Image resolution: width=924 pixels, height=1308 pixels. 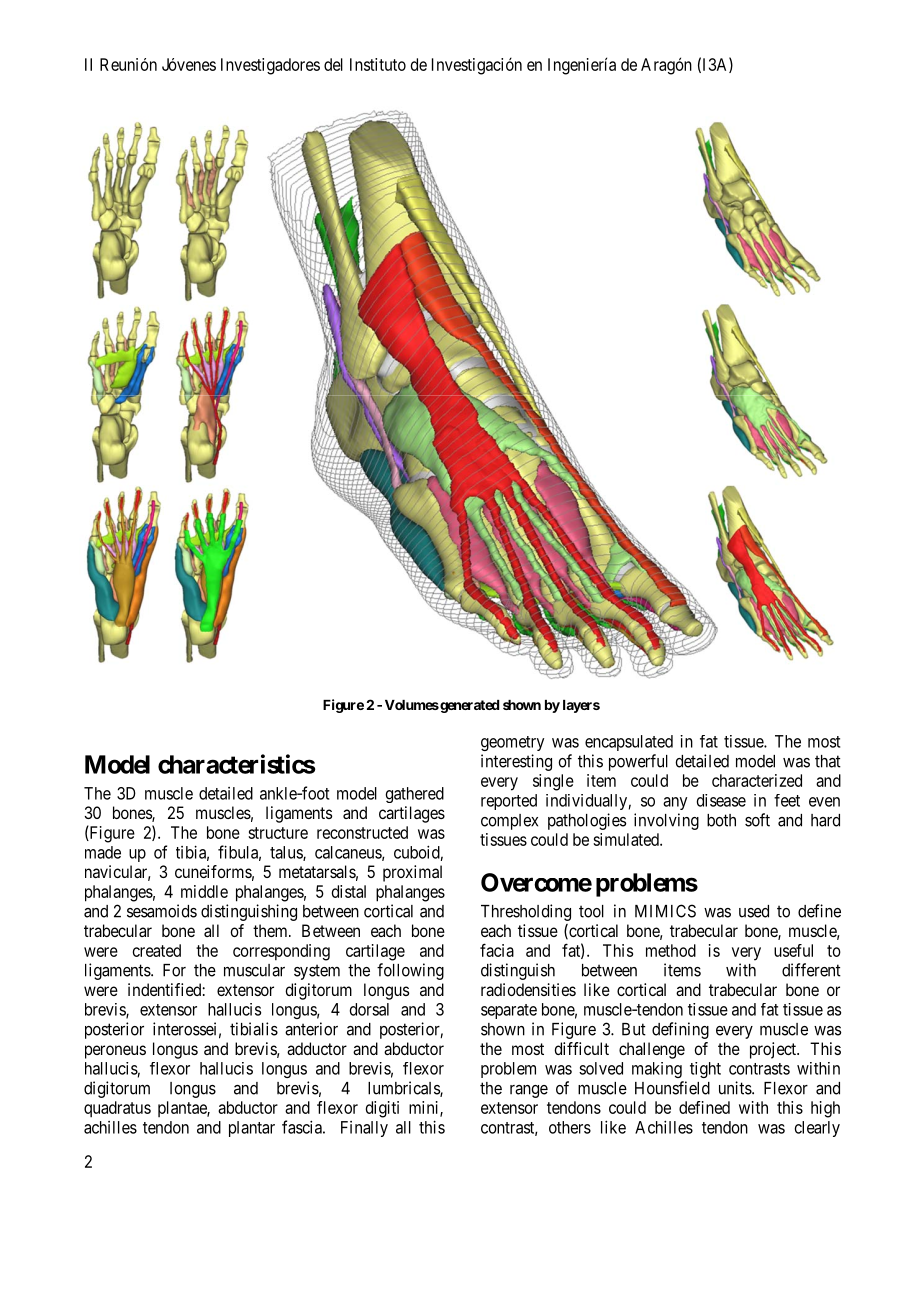 I want to click on structure, so click(x=278, y=833).
